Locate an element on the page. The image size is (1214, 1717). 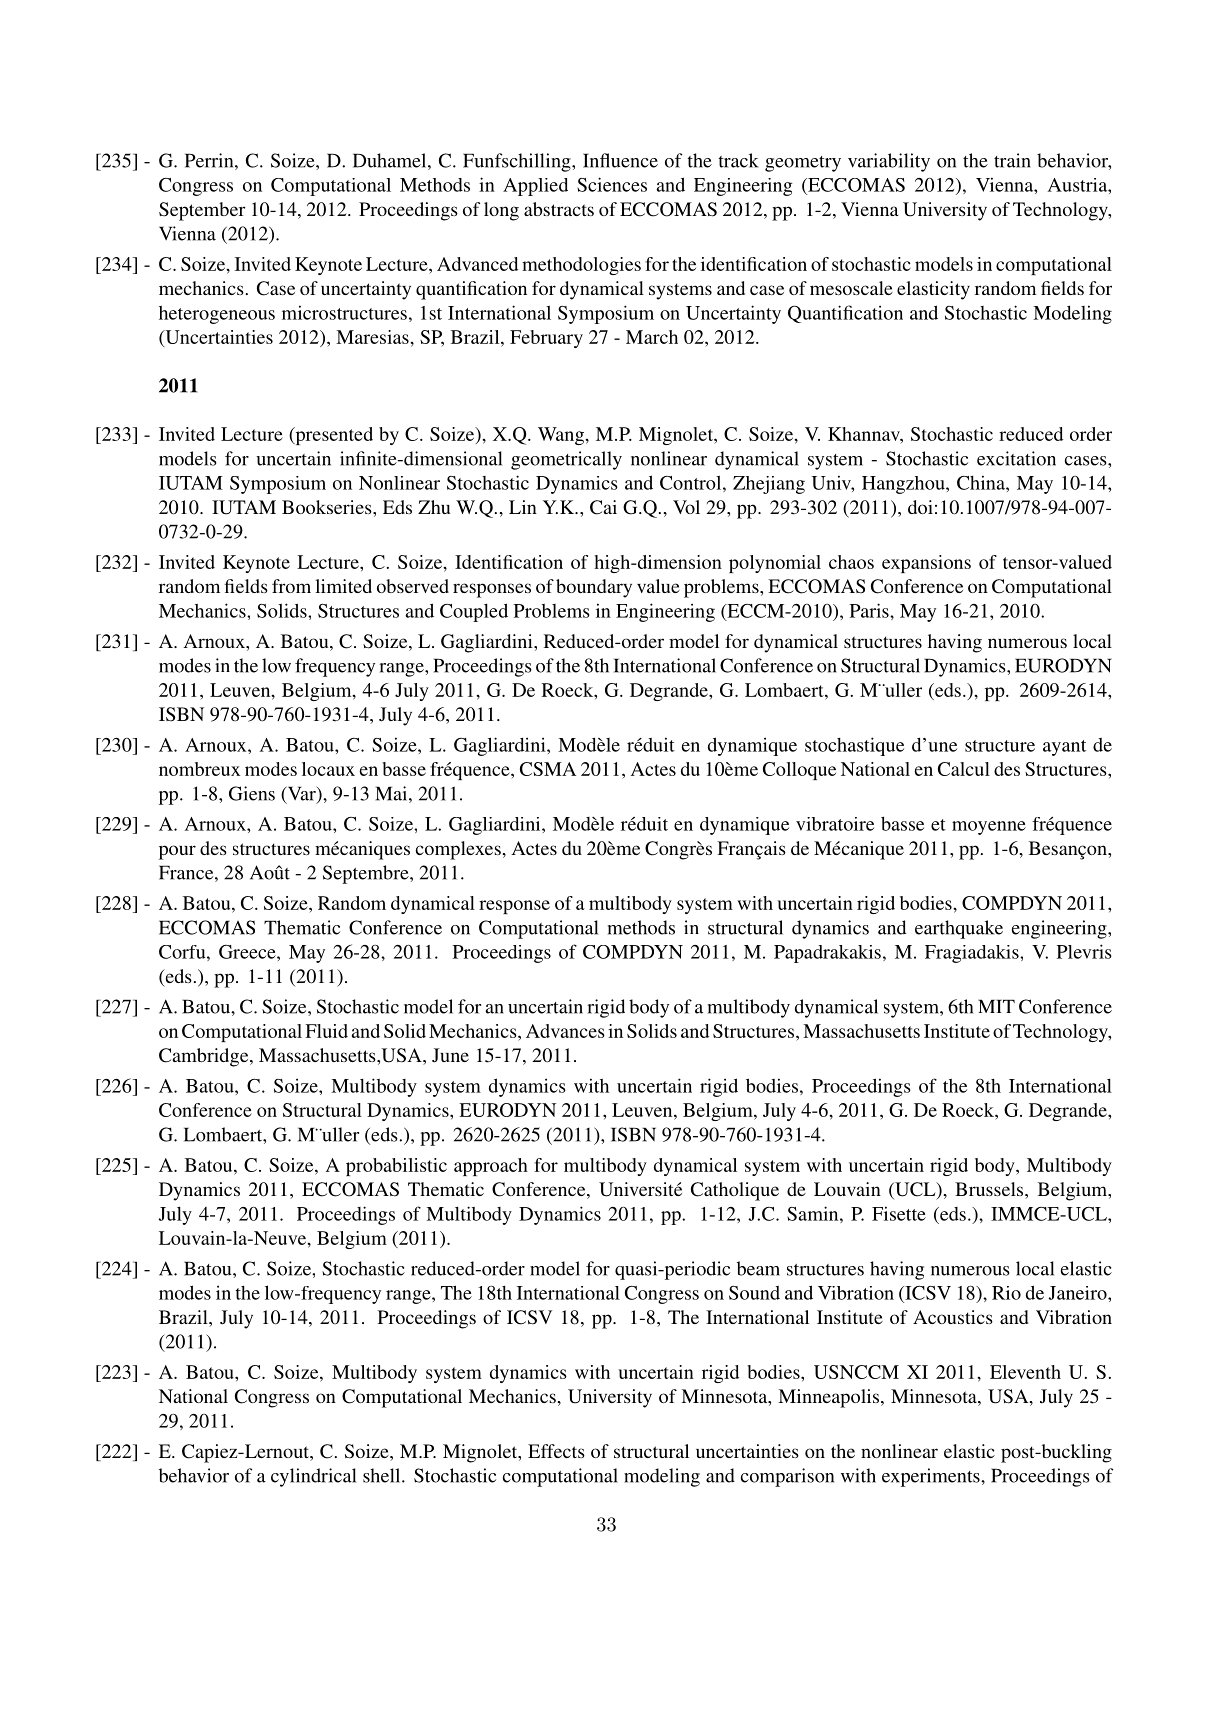
train is located at coordinates (1012, 160).
